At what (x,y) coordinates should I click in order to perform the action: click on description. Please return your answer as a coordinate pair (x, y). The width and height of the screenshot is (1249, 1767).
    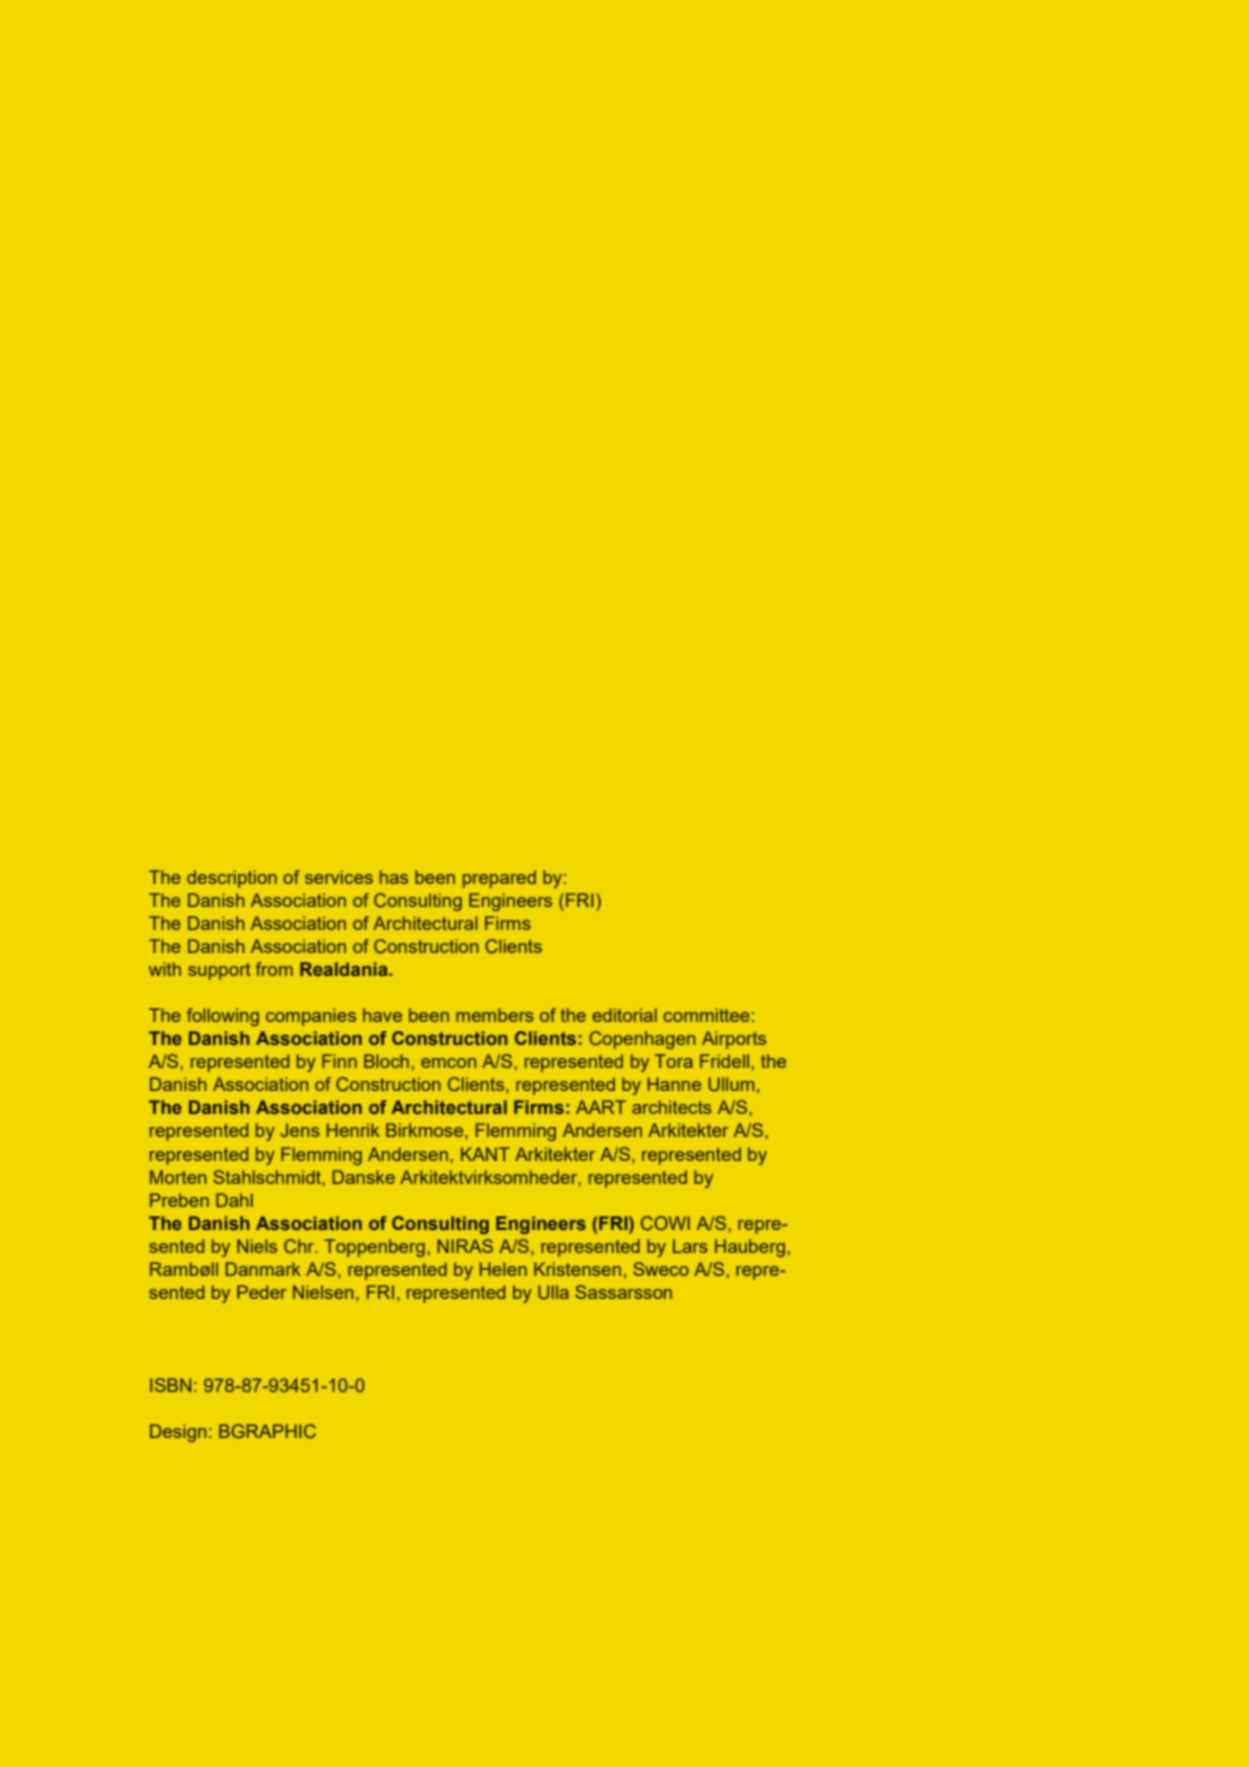
    Looking at the image, I should click on (232, 879).
